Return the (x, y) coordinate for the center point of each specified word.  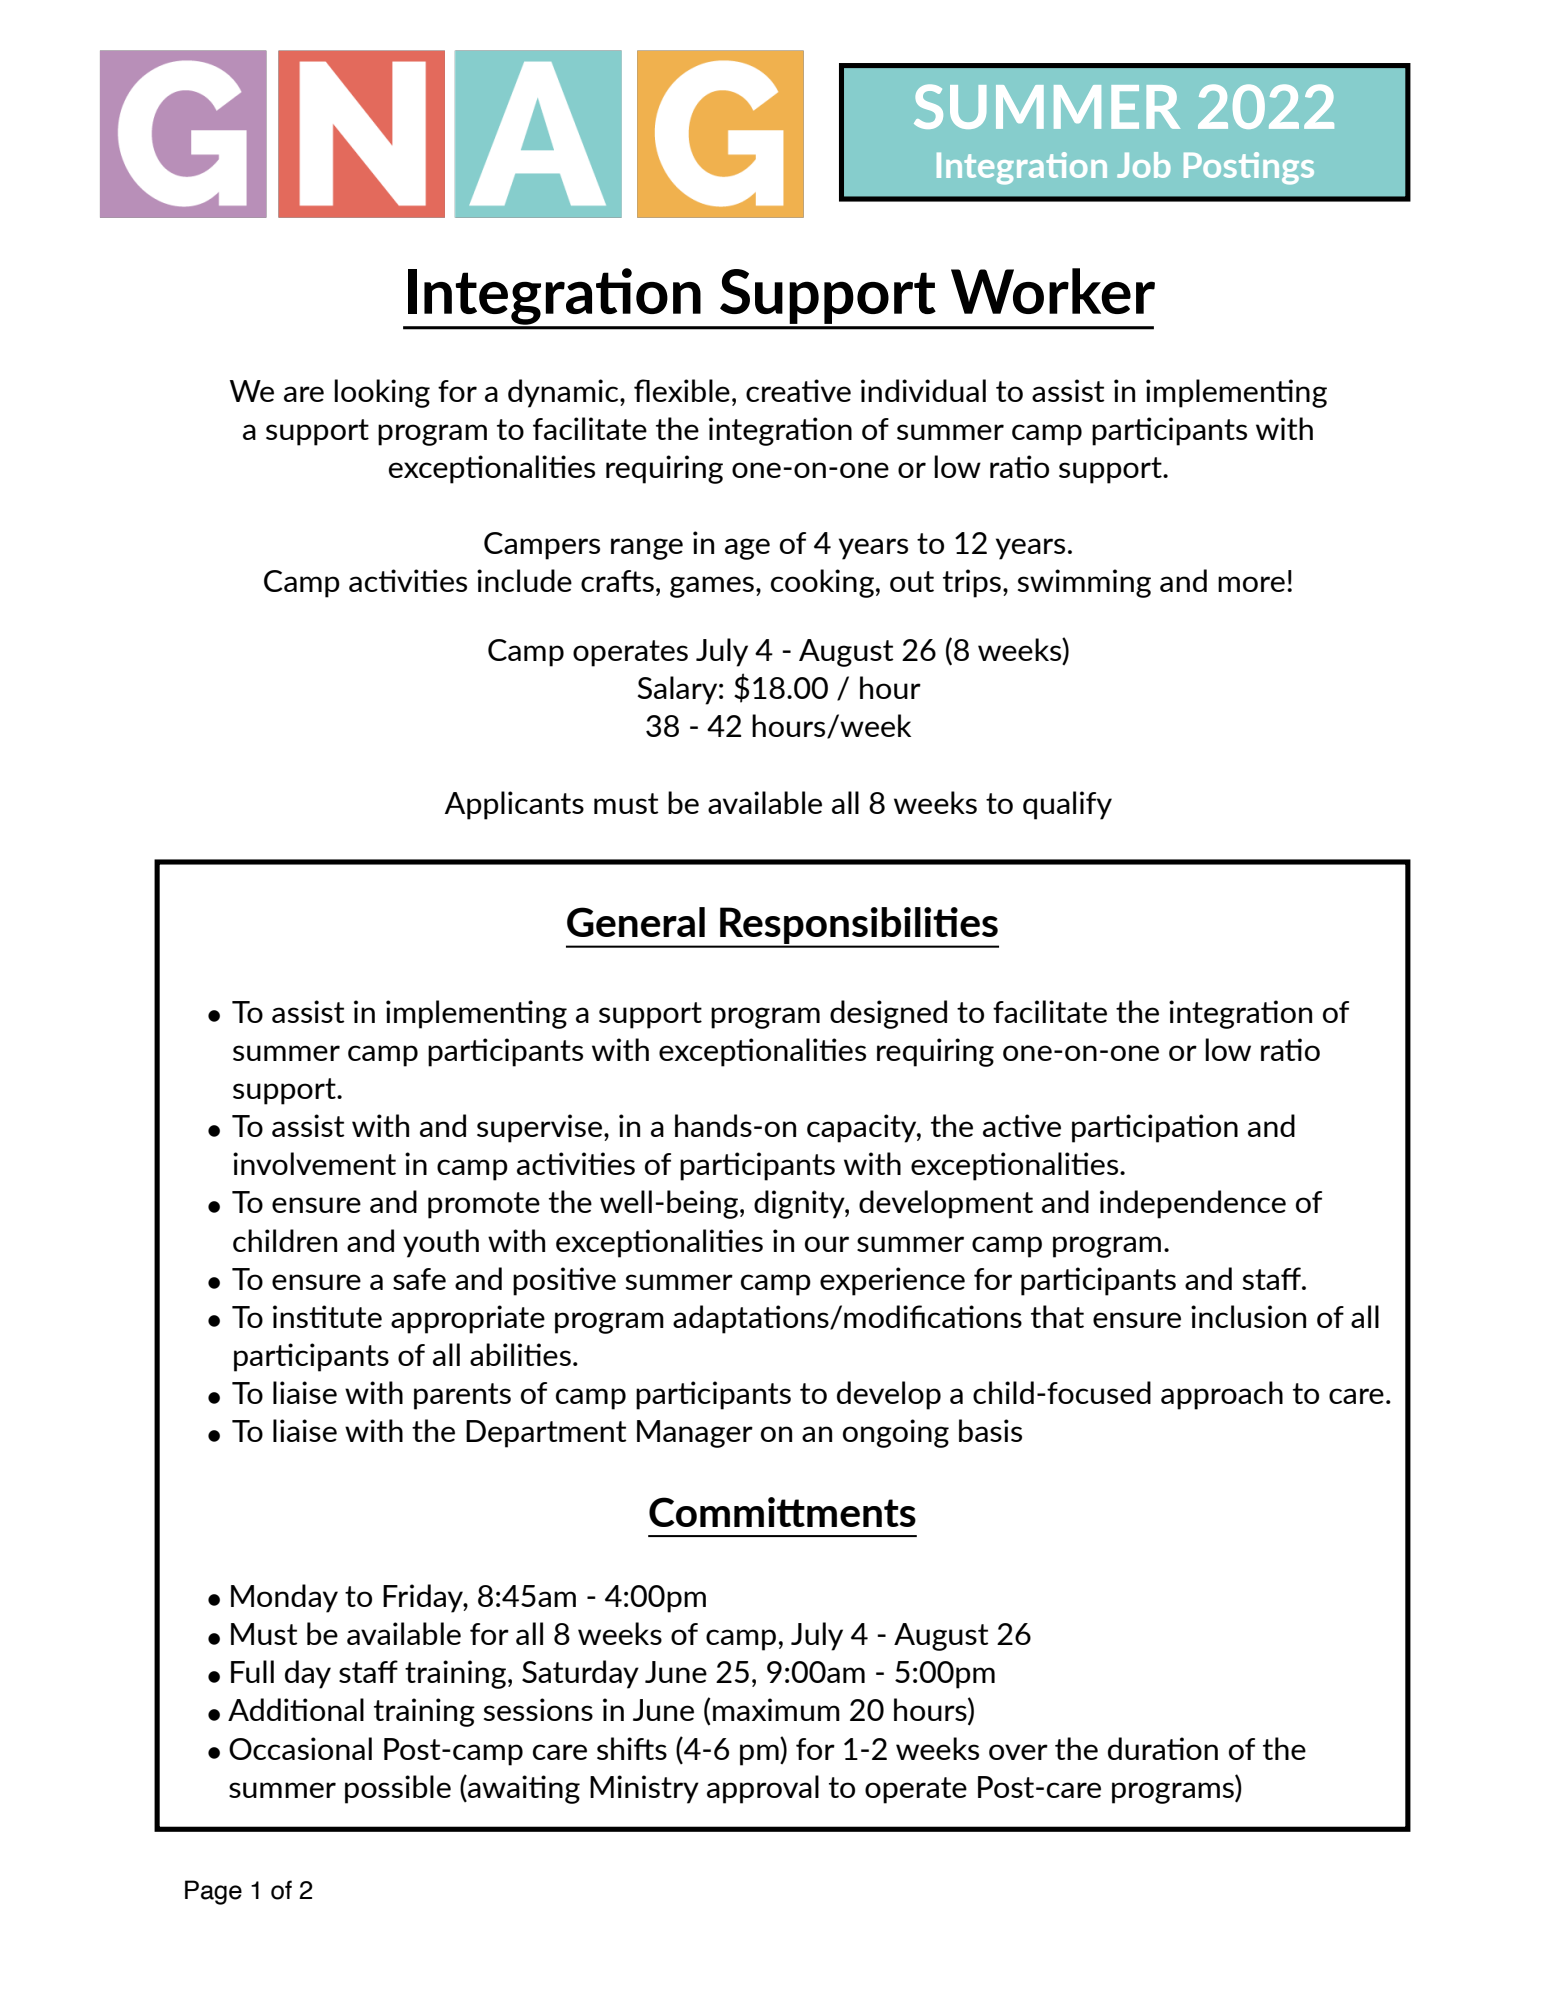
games (712, 587)
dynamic (564, 393)
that (1057, 1316)
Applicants (514, 805)
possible (398, 1789)
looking (382, 393)
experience (892, 1281)
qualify (1067, 805)
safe (419, 1279)
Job (1143, 165)
